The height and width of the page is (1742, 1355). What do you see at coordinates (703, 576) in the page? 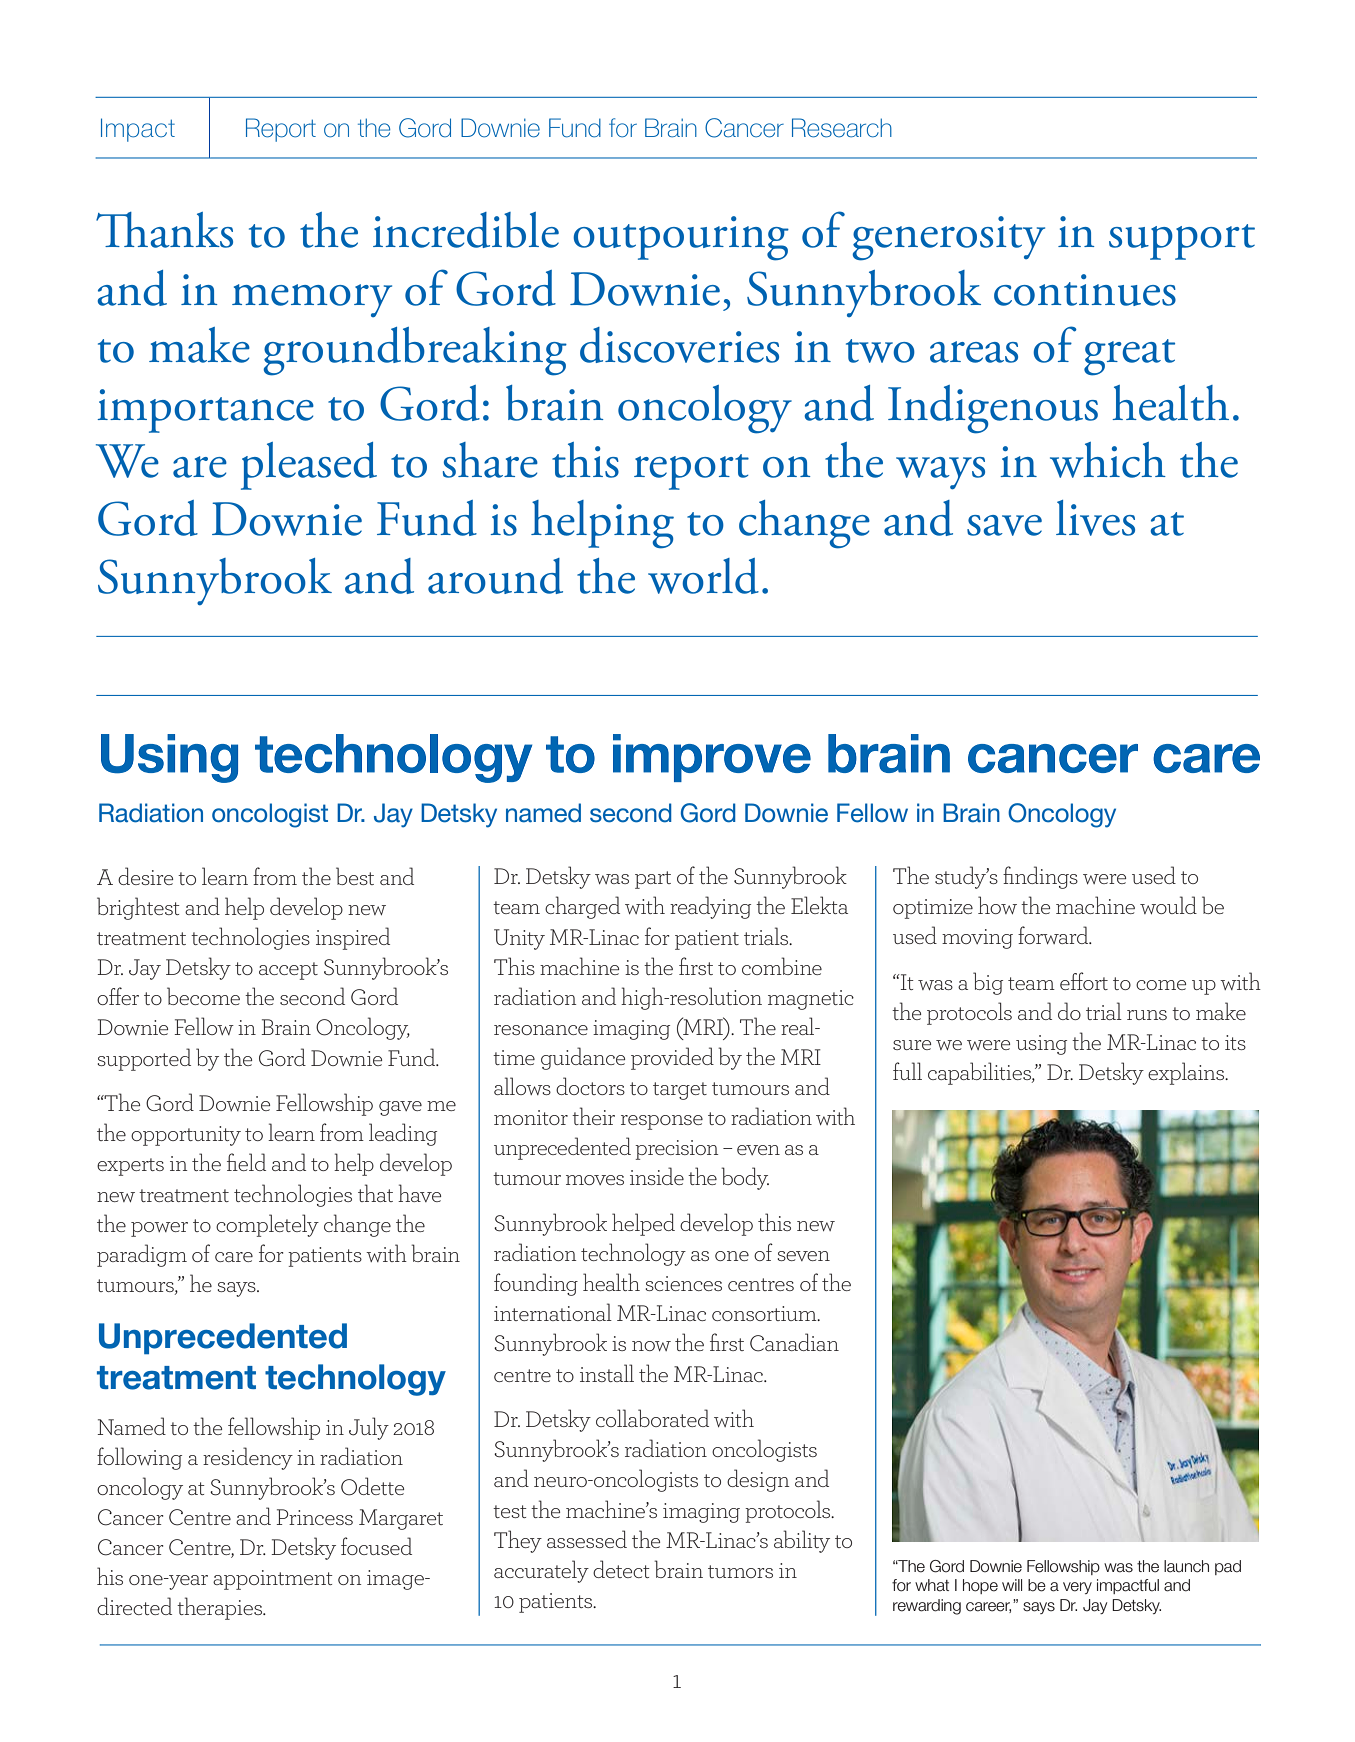
I see `world` at bounding box center [703, 576].
